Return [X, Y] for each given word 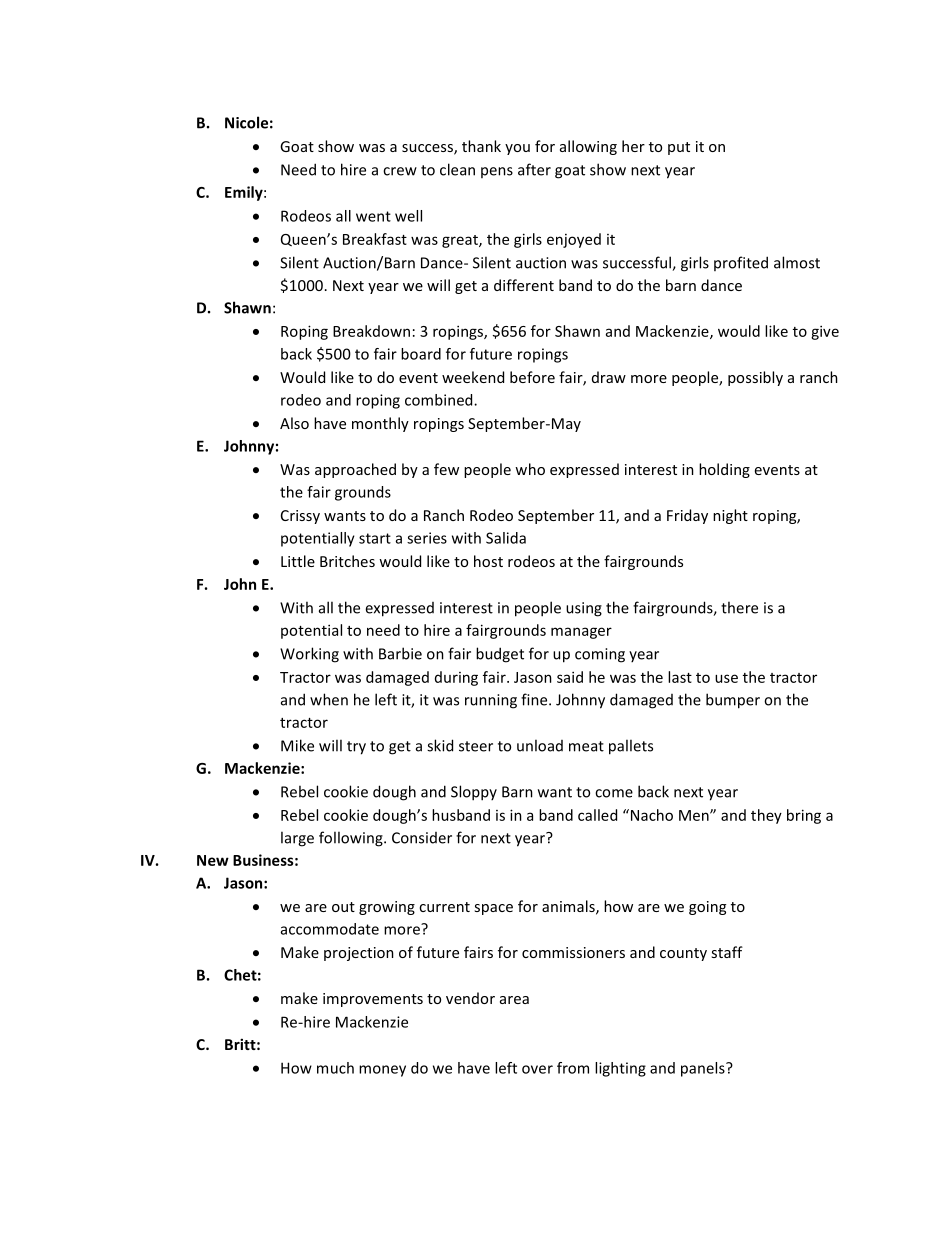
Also [294, 423]
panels [704, 1069]
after [534, 169]
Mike [297, 745]
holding [724, 470]
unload [540, 745]
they [766, 816]
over [537, 1069]
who [530, 469]
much [335, 1068]
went [373, 216]
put [679, 148]
